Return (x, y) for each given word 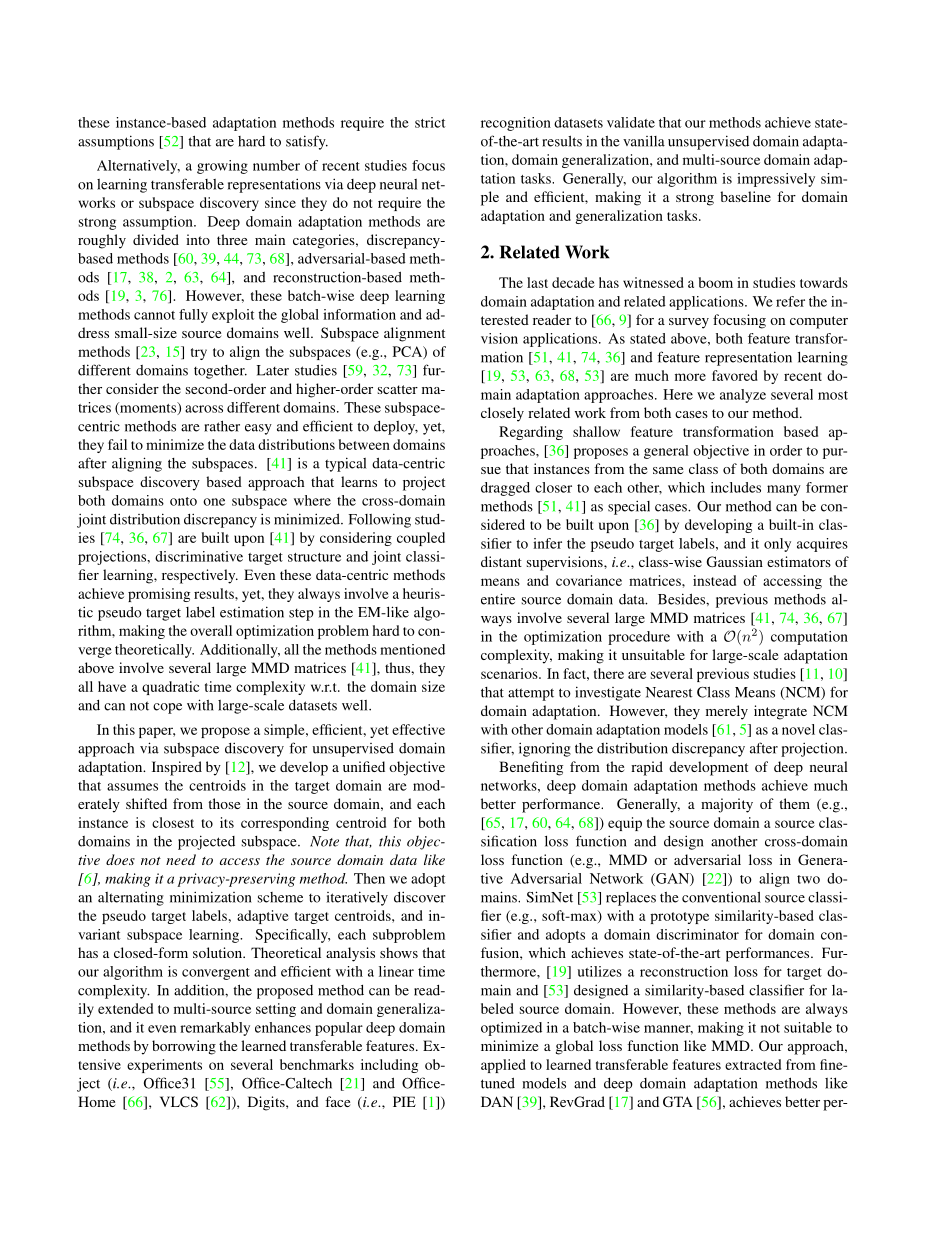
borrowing (184, 1047)
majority (727, 805)
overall (211, 630)
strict (430, 122)
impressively (776, 180)
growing (222, 167)
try (199, 354)
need (181, 859)
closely (502, 414)
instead (714, 580)
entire (498, 599)
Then (369, 878)
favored (735, 375)
